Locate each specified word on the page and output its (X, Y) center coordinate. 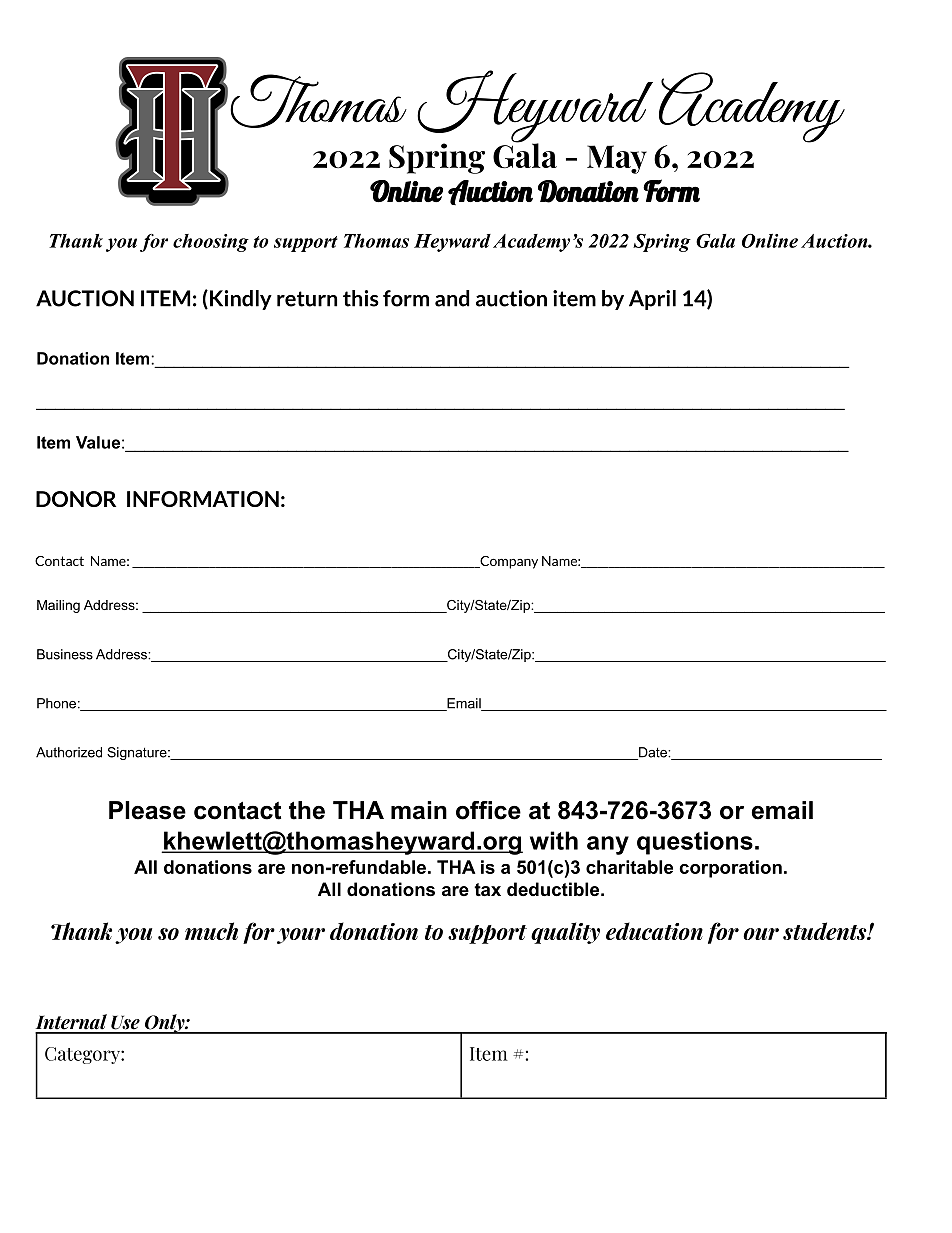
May (617, 159)
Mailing (58, 606)
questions (695, 843)
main (419, 810)
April (652, 300)
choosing (211, 243)
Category (83, 1055)
